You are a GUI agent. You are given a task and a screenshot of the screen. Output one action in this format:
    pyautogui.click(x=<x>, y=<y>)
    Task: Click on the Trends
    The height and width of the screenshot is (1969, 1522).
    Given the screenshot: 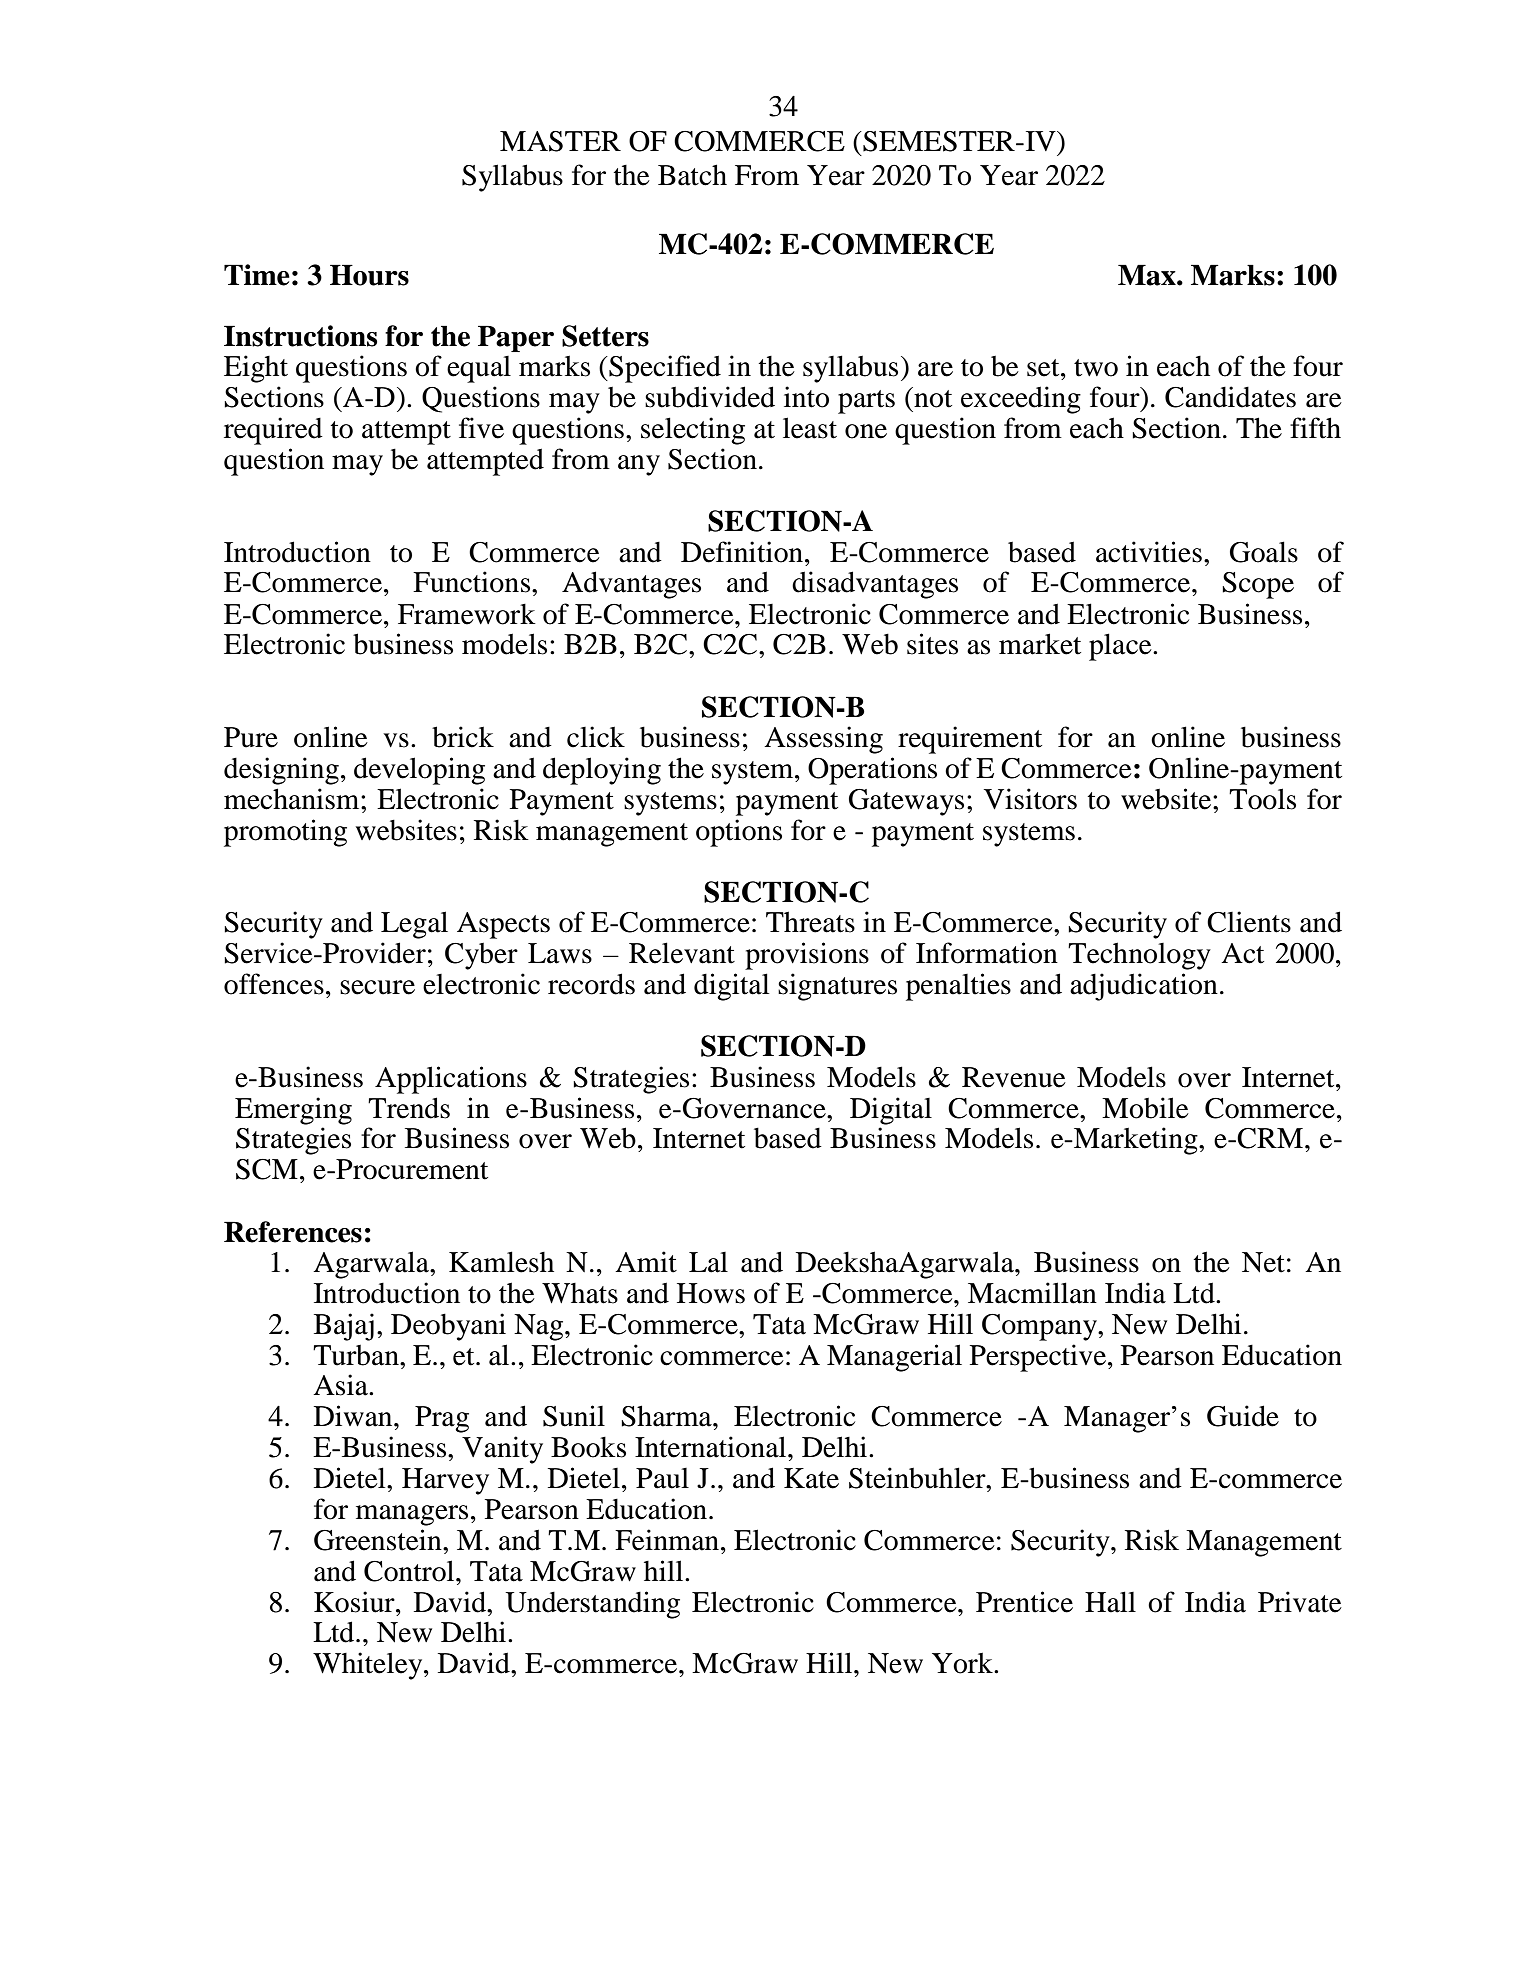 What is the action you would take?
    pyautogui.click(x=409, y=1108)
